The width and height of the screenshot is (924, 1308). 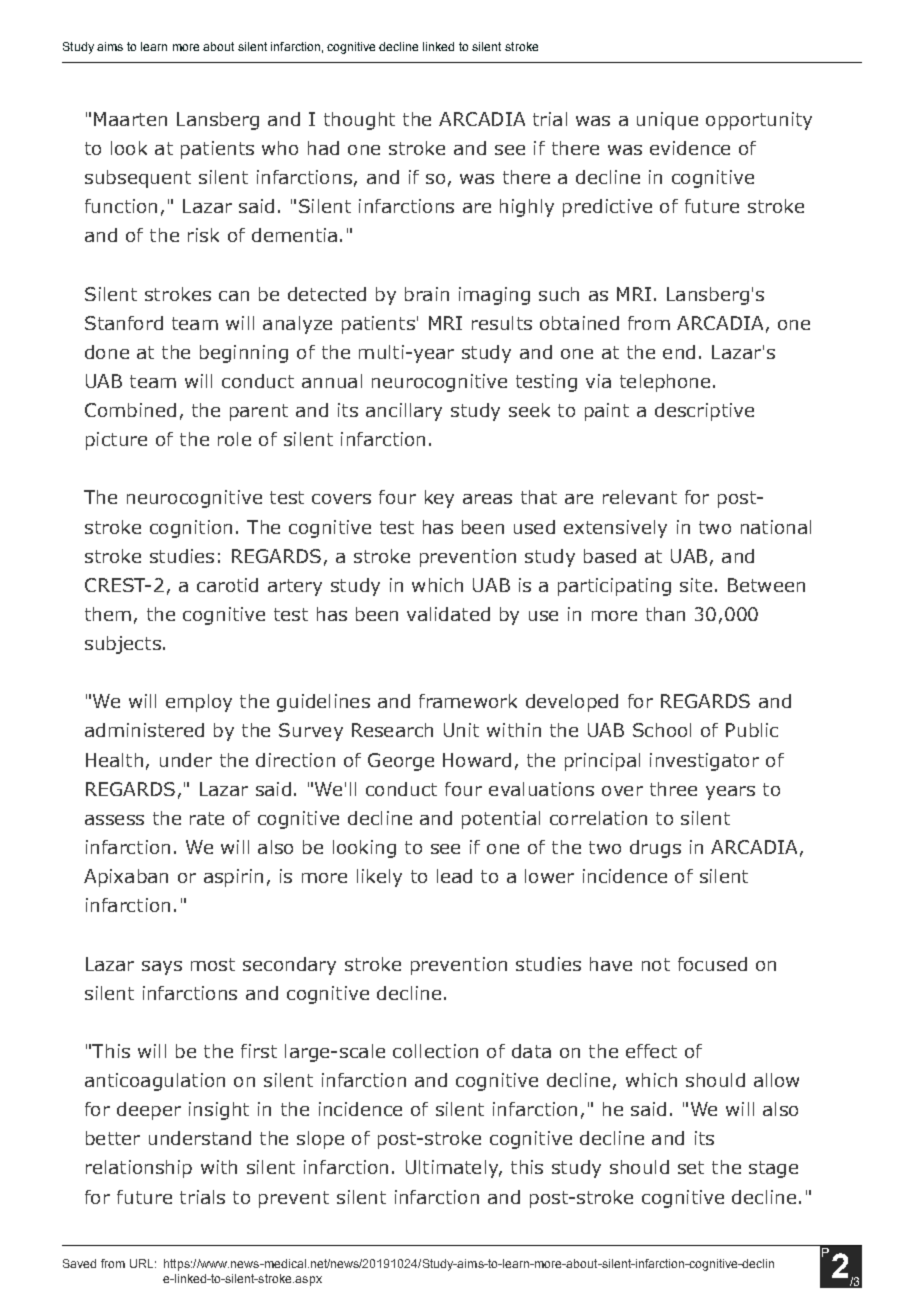 I want to click on employ, so click(x=199, y=703).
